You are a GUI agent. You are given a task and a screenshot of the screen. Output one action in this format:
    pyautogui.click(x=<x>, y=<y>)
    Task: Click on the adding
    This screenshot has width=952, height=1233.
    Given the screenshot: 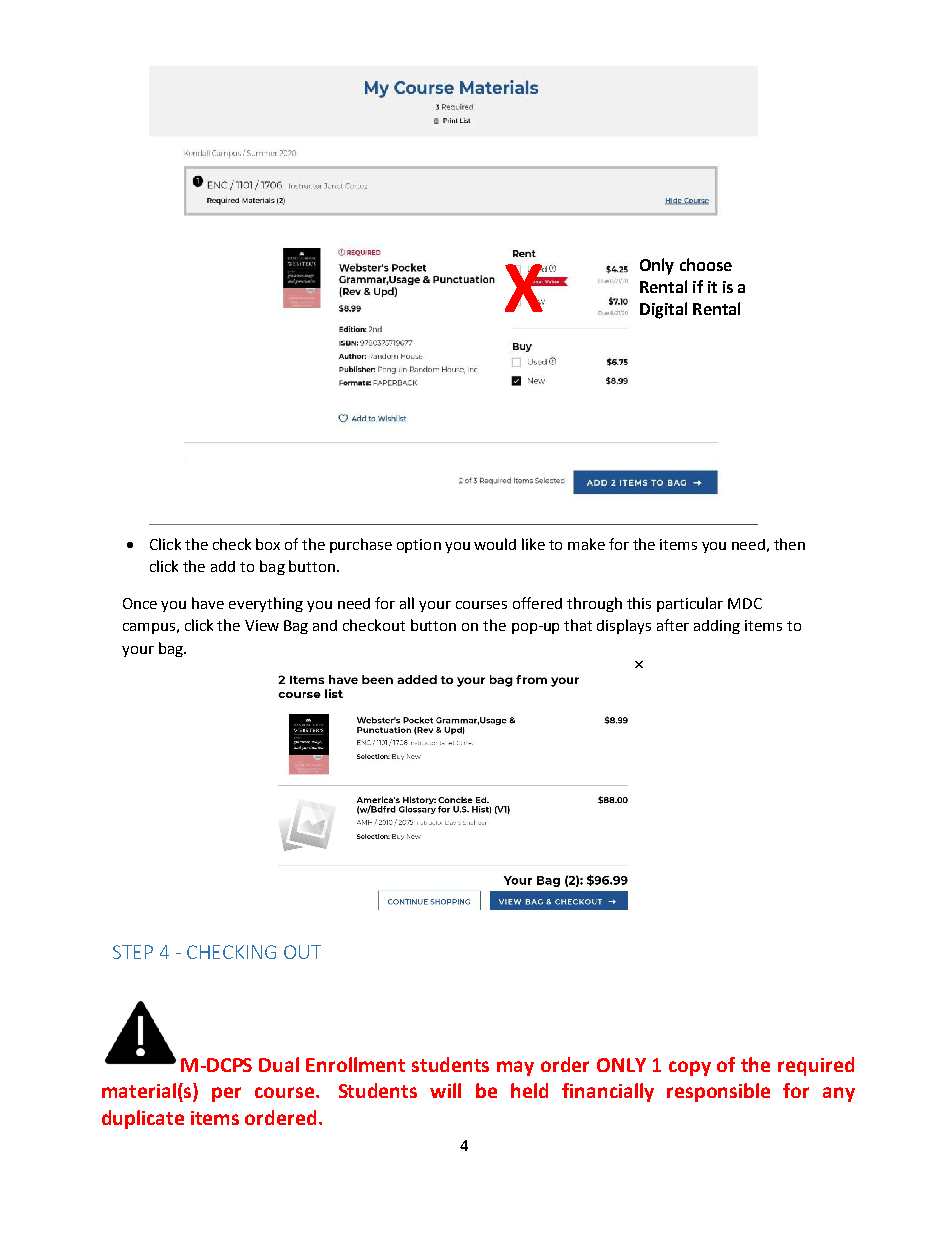 What is the action you would take?
    pyautogui.click(x=717, y=627)
